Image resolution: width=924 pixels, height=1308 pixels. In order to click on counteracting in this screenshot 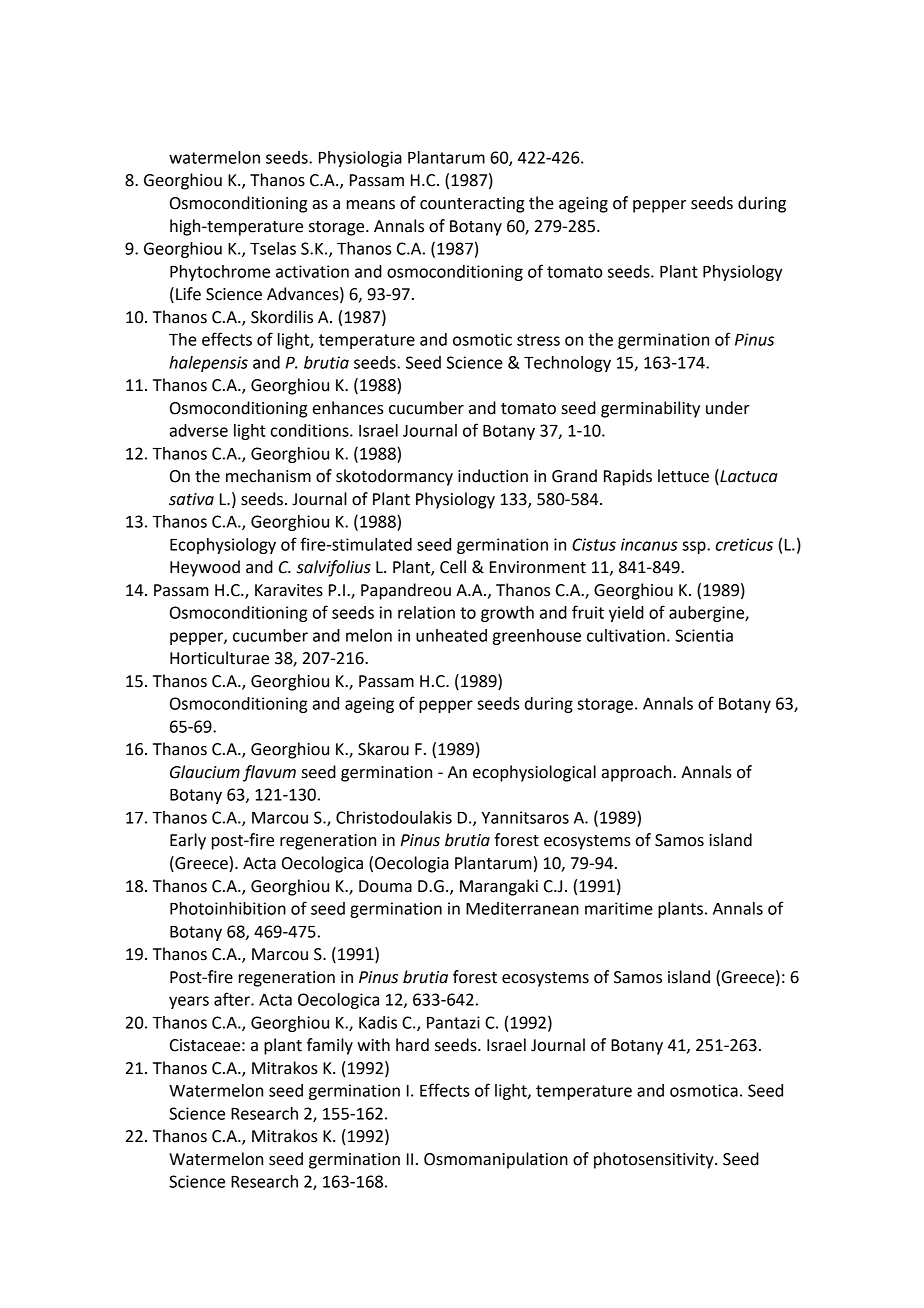, I will do `click(472, 205)`.
